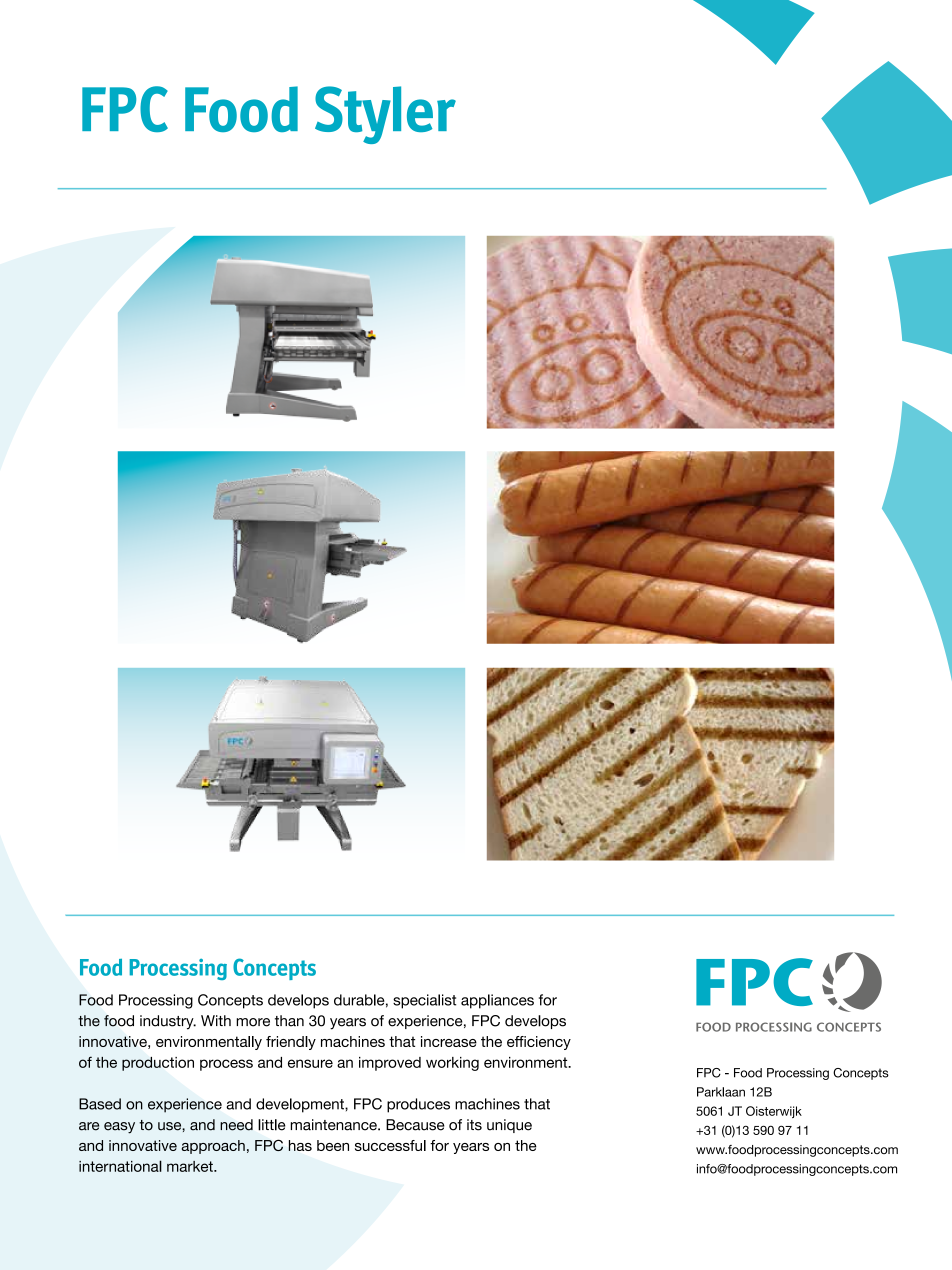  I want to click on With, so click(216, 1020).
